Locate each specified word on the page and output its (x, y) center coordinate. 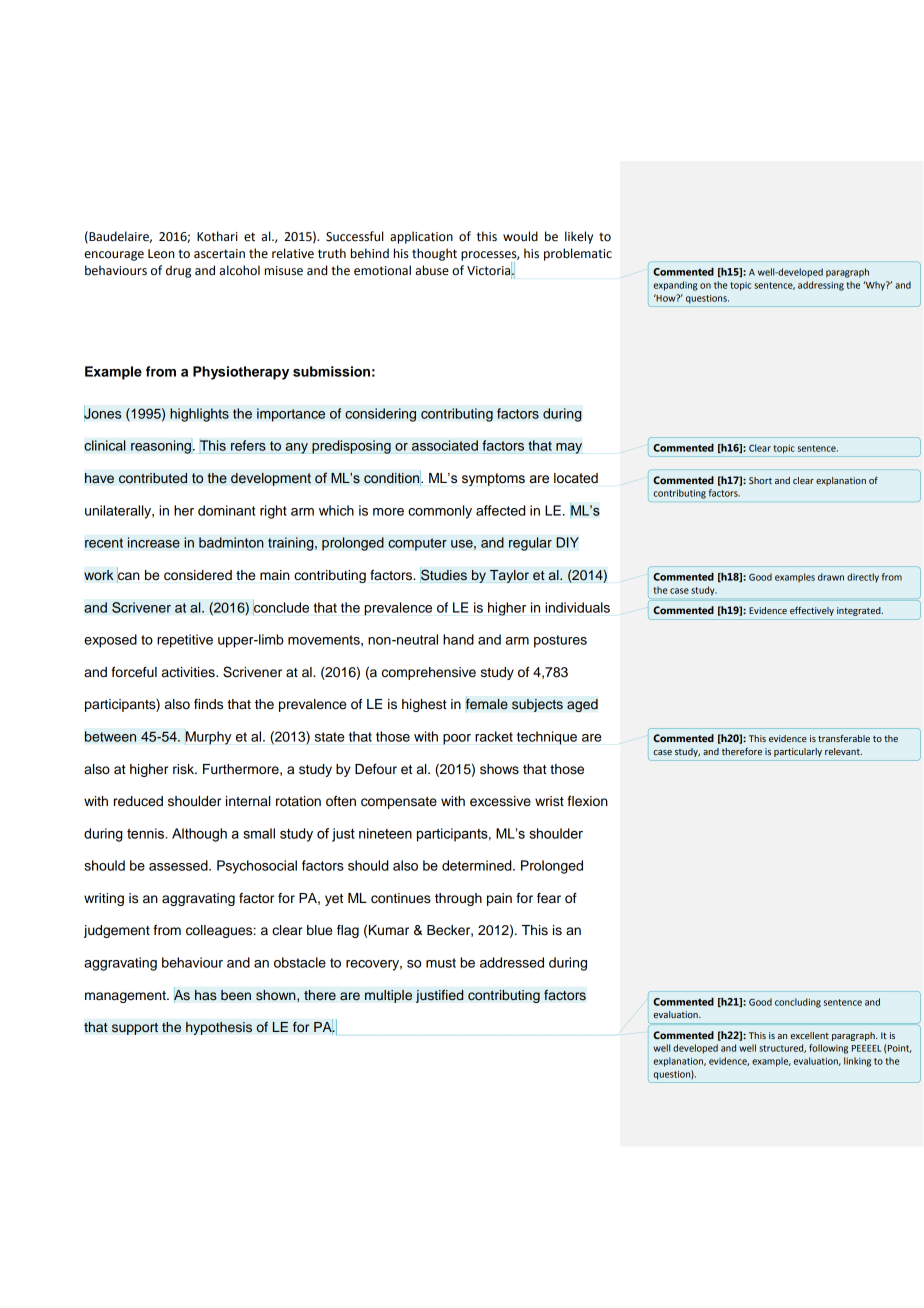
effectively (812, 611)
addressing (821, 286)
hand (458, 639)
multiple (388, 996)
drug (178, 271)
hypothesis (219, 1028)
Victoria (490, 271)
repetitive (185, 641)
